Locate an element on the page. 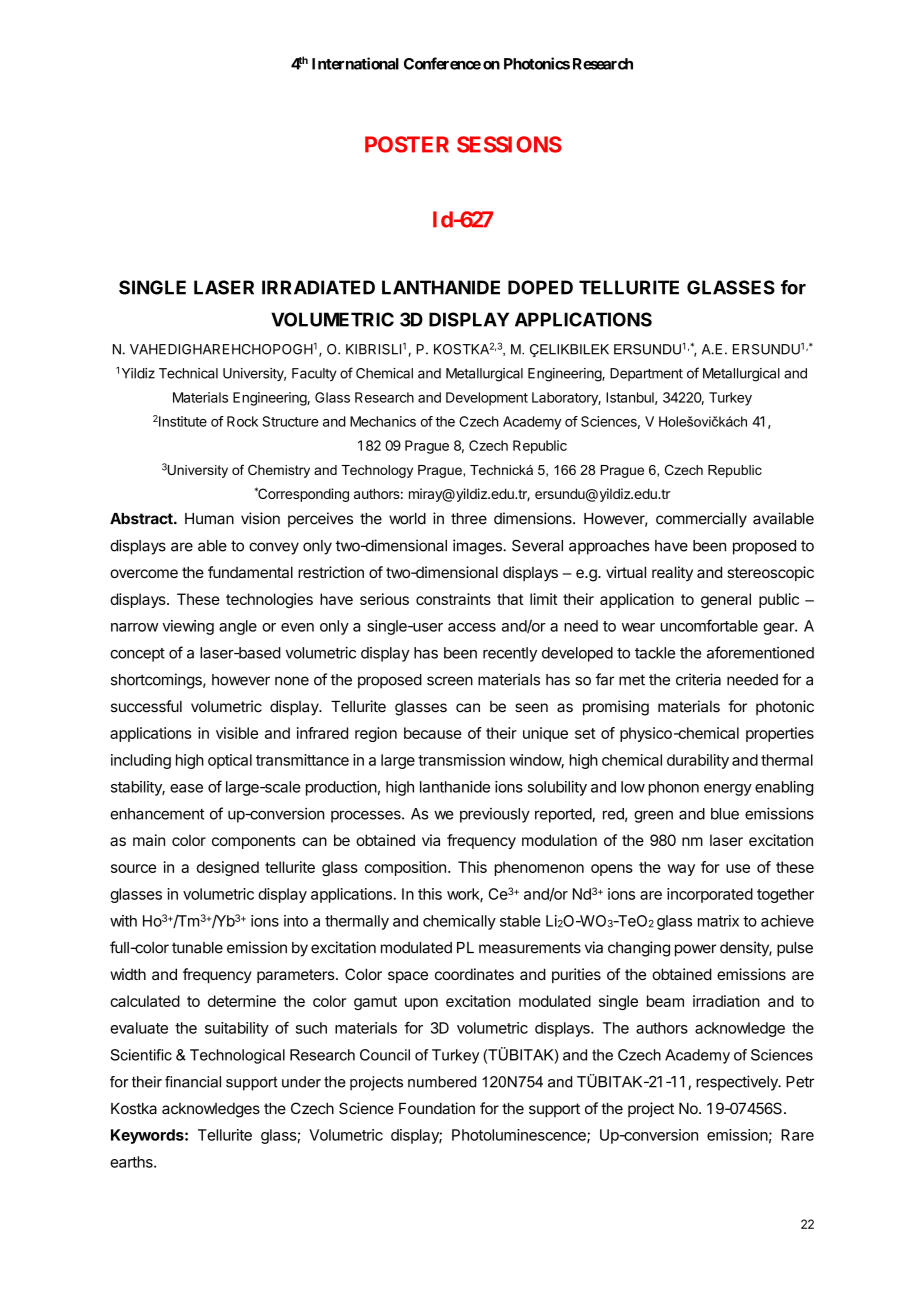 This image has width=924, height=1308. Technical is located at coordinates (188, 373).
